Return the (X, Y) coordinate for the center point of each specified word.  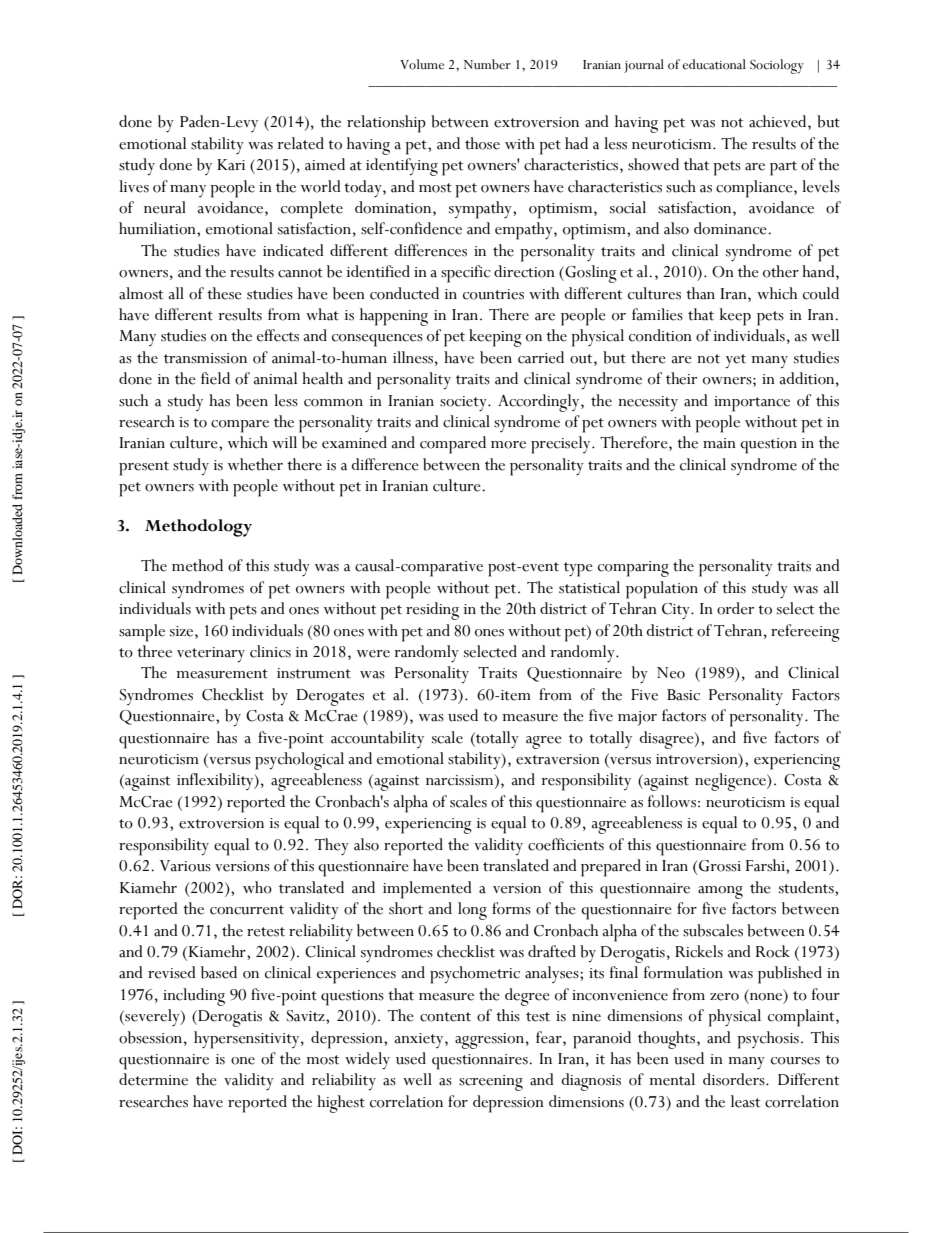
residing (432, 611)
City (677, 611)
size (183, 631)
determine (153, 1079)
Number (487, 64)
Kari (231, 165)
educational (714, 64)
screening (491, 1083)
